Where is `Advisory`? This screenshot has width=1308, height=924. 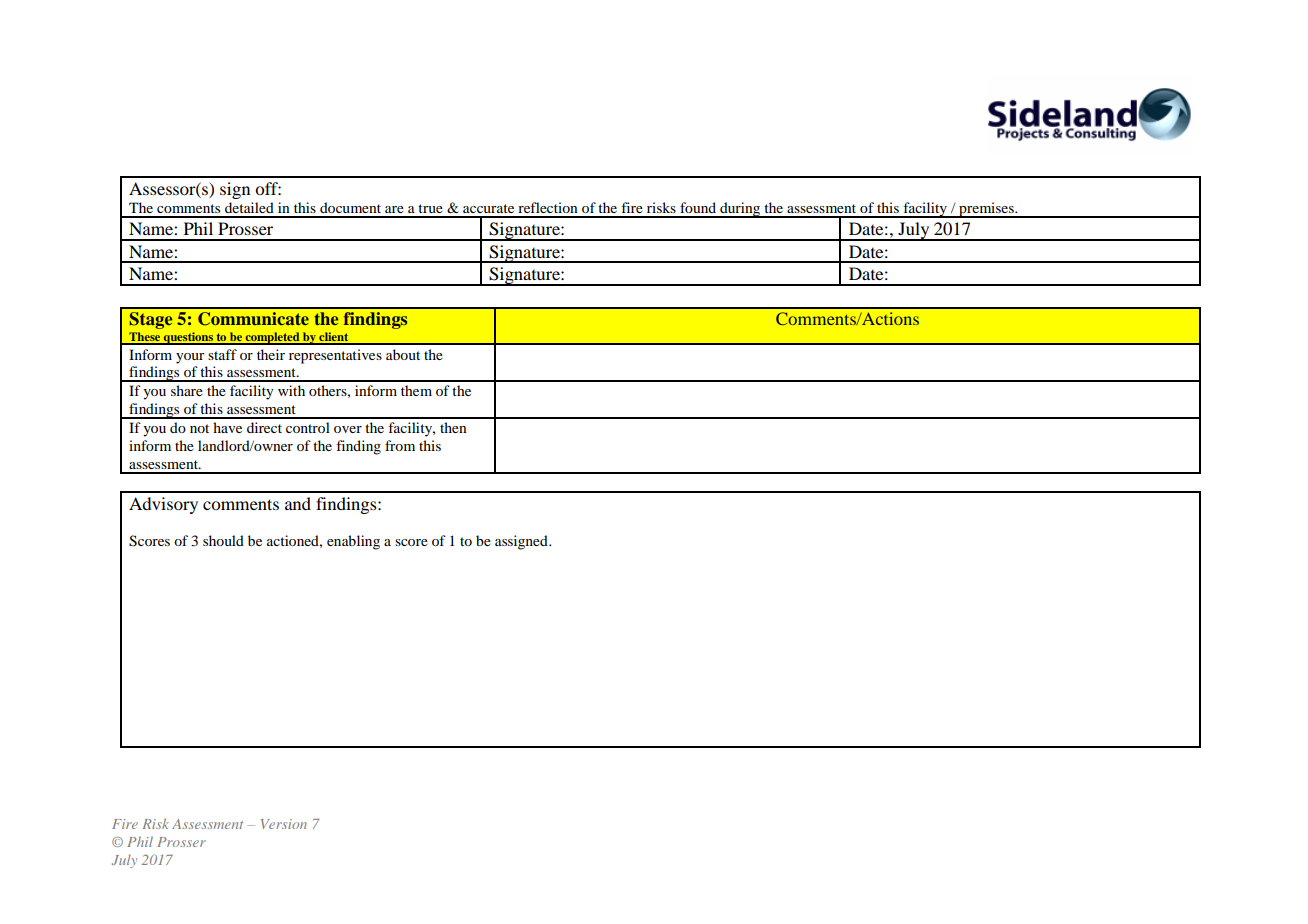 Advisory is located at coordinates (163, 505).
